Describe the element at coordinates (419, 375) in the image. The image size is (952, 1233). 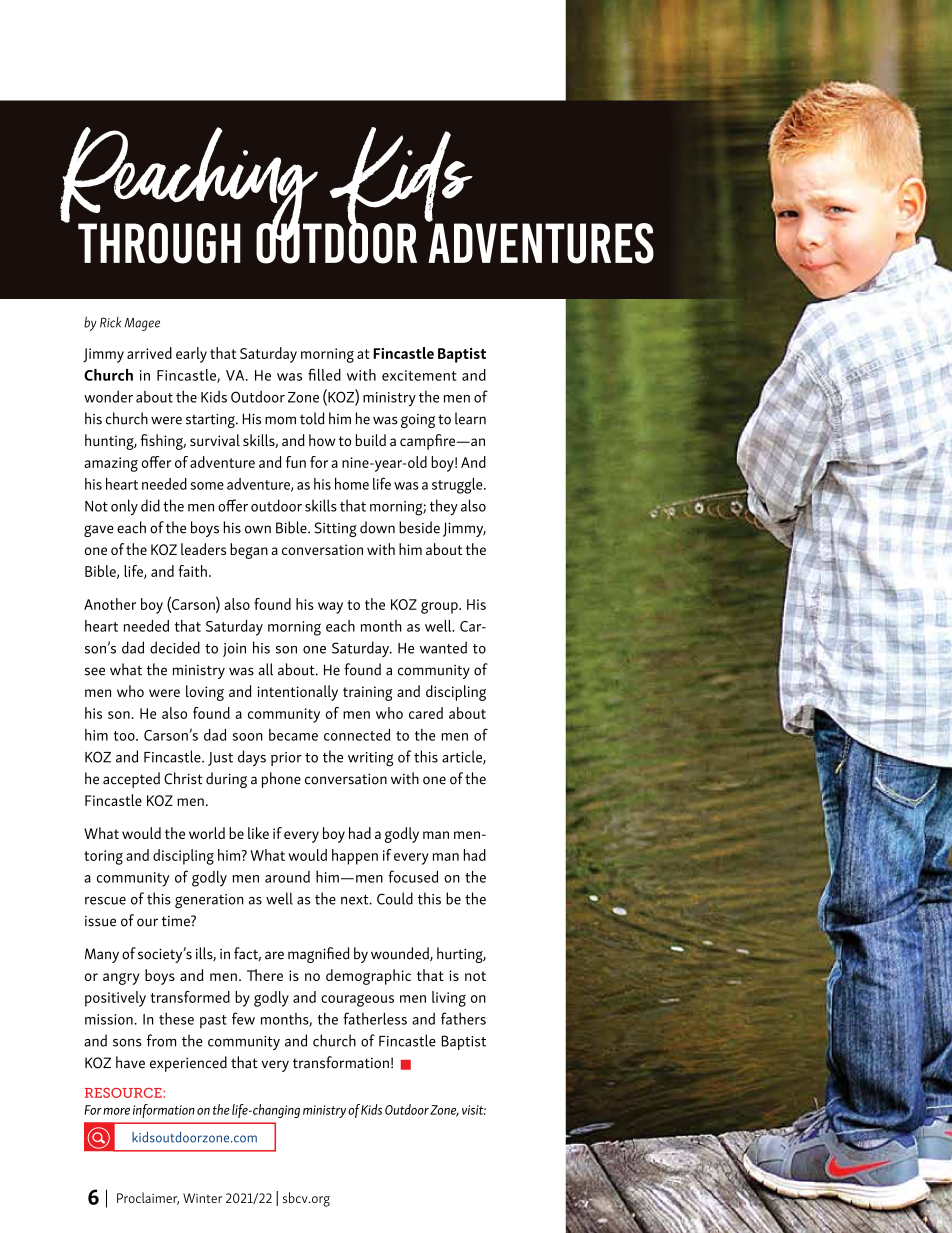
I see `excitement` at that location.
